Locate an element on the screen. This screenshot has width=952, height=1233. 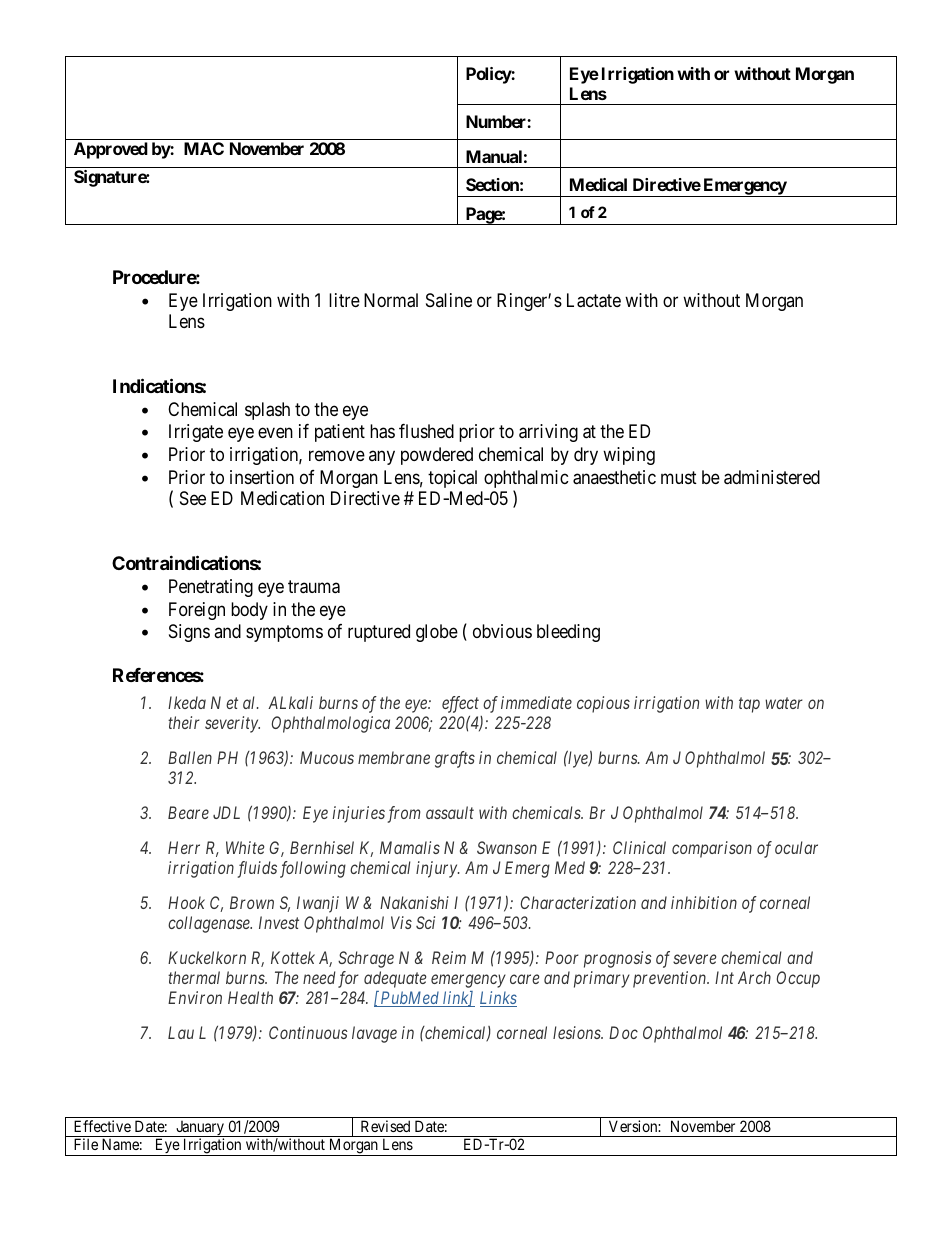
tap is located at coordinates (749, 705).
